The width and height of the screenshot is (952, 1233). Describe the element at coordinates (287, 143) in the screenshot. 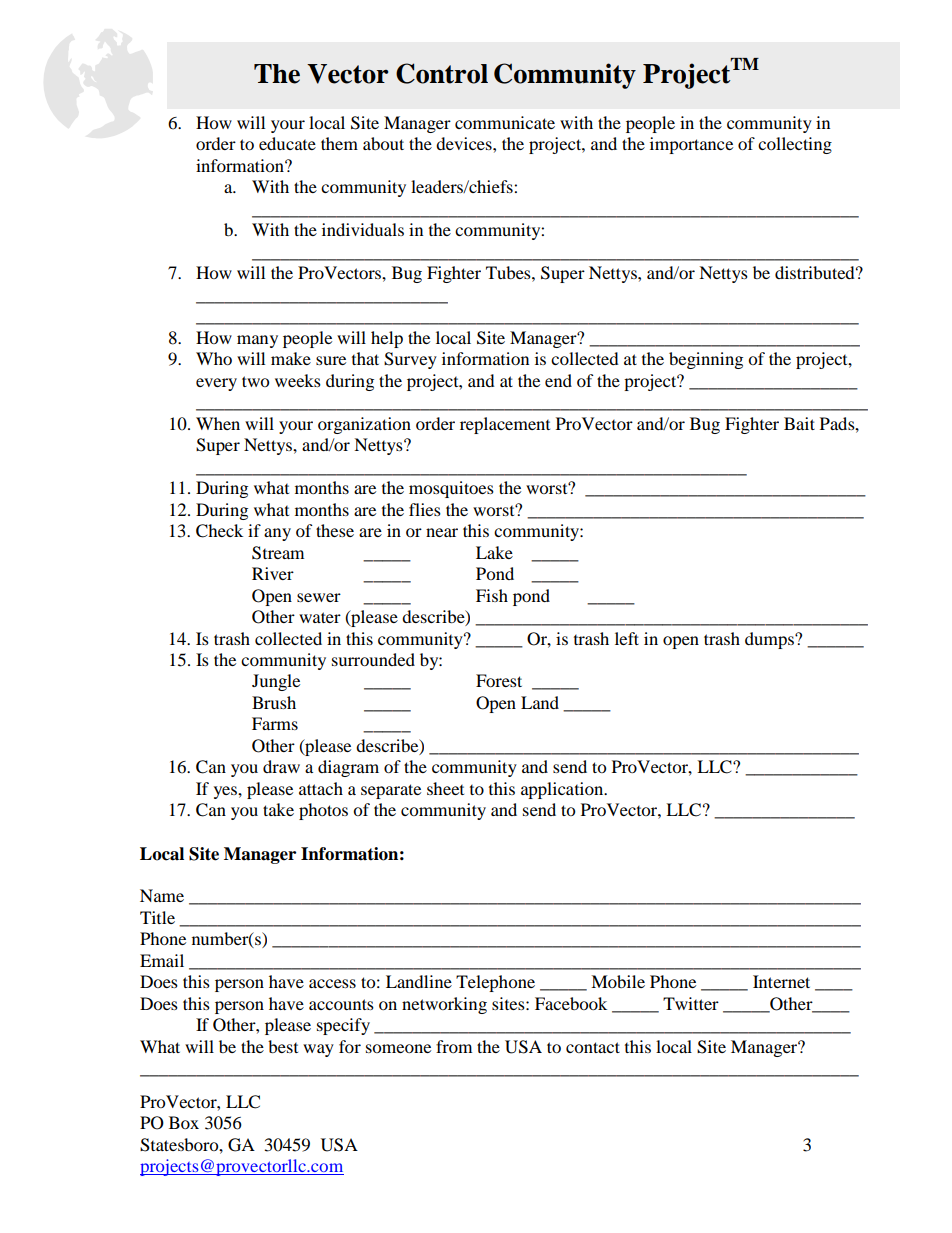

I see `educate` at that location.
